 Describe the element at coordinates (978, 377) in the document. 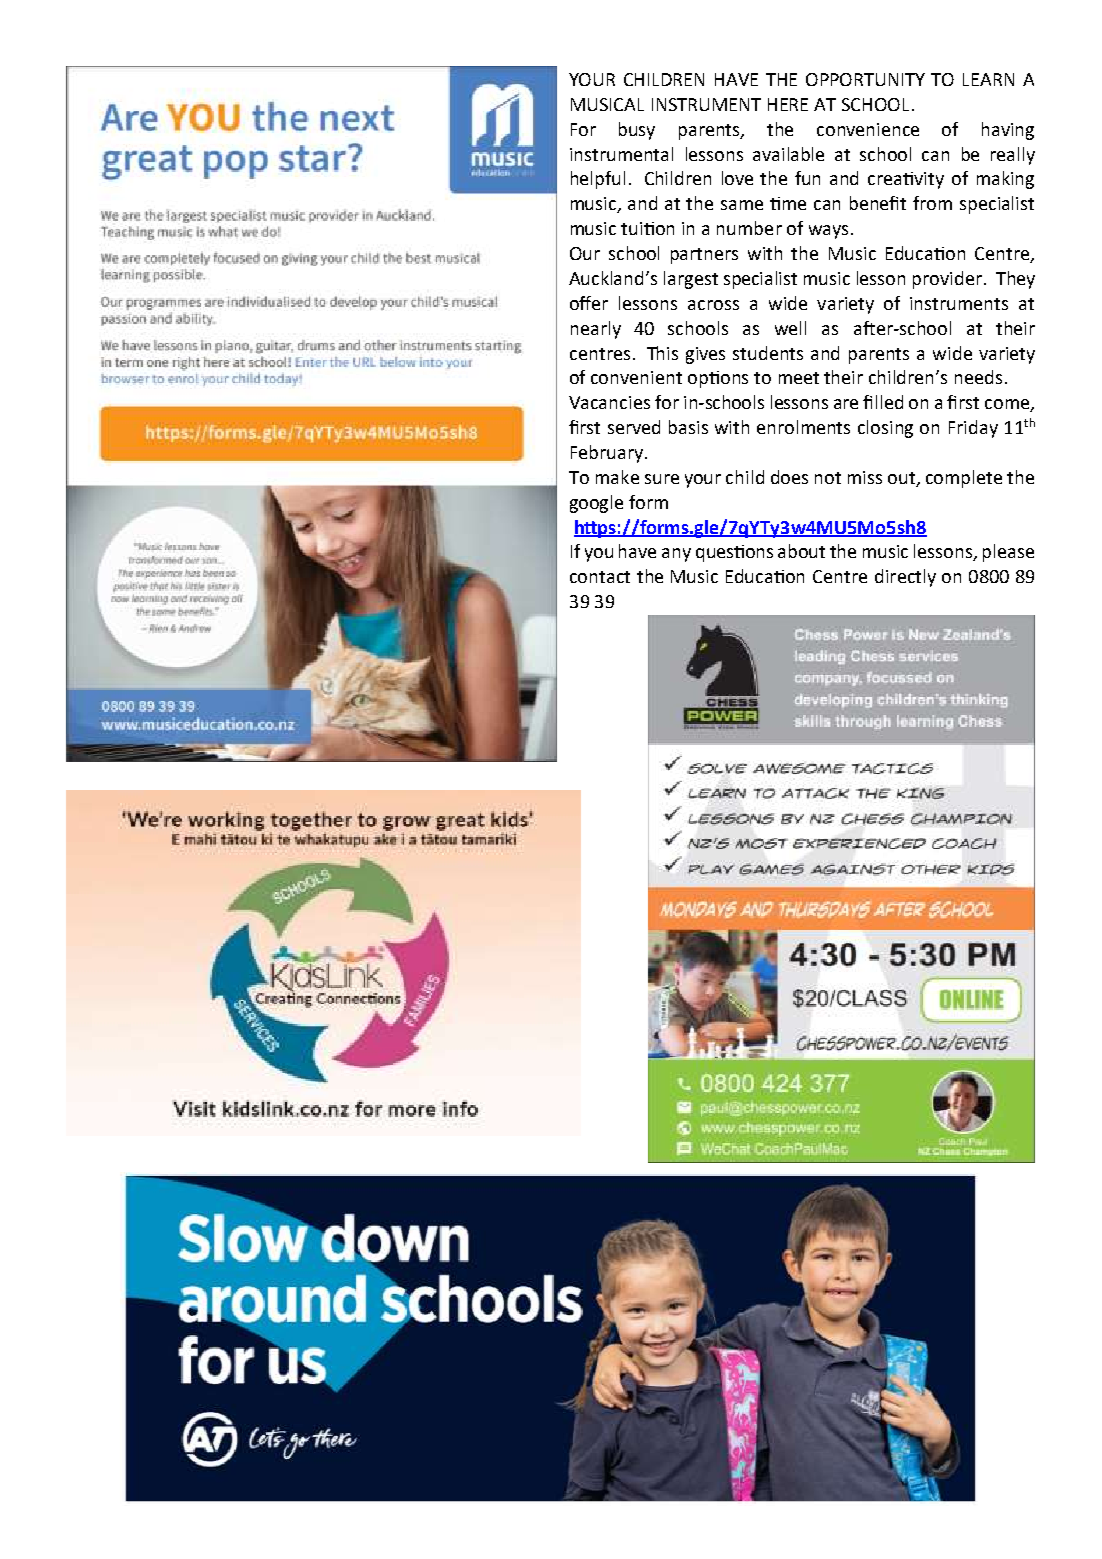

I see `needs` at that location.
